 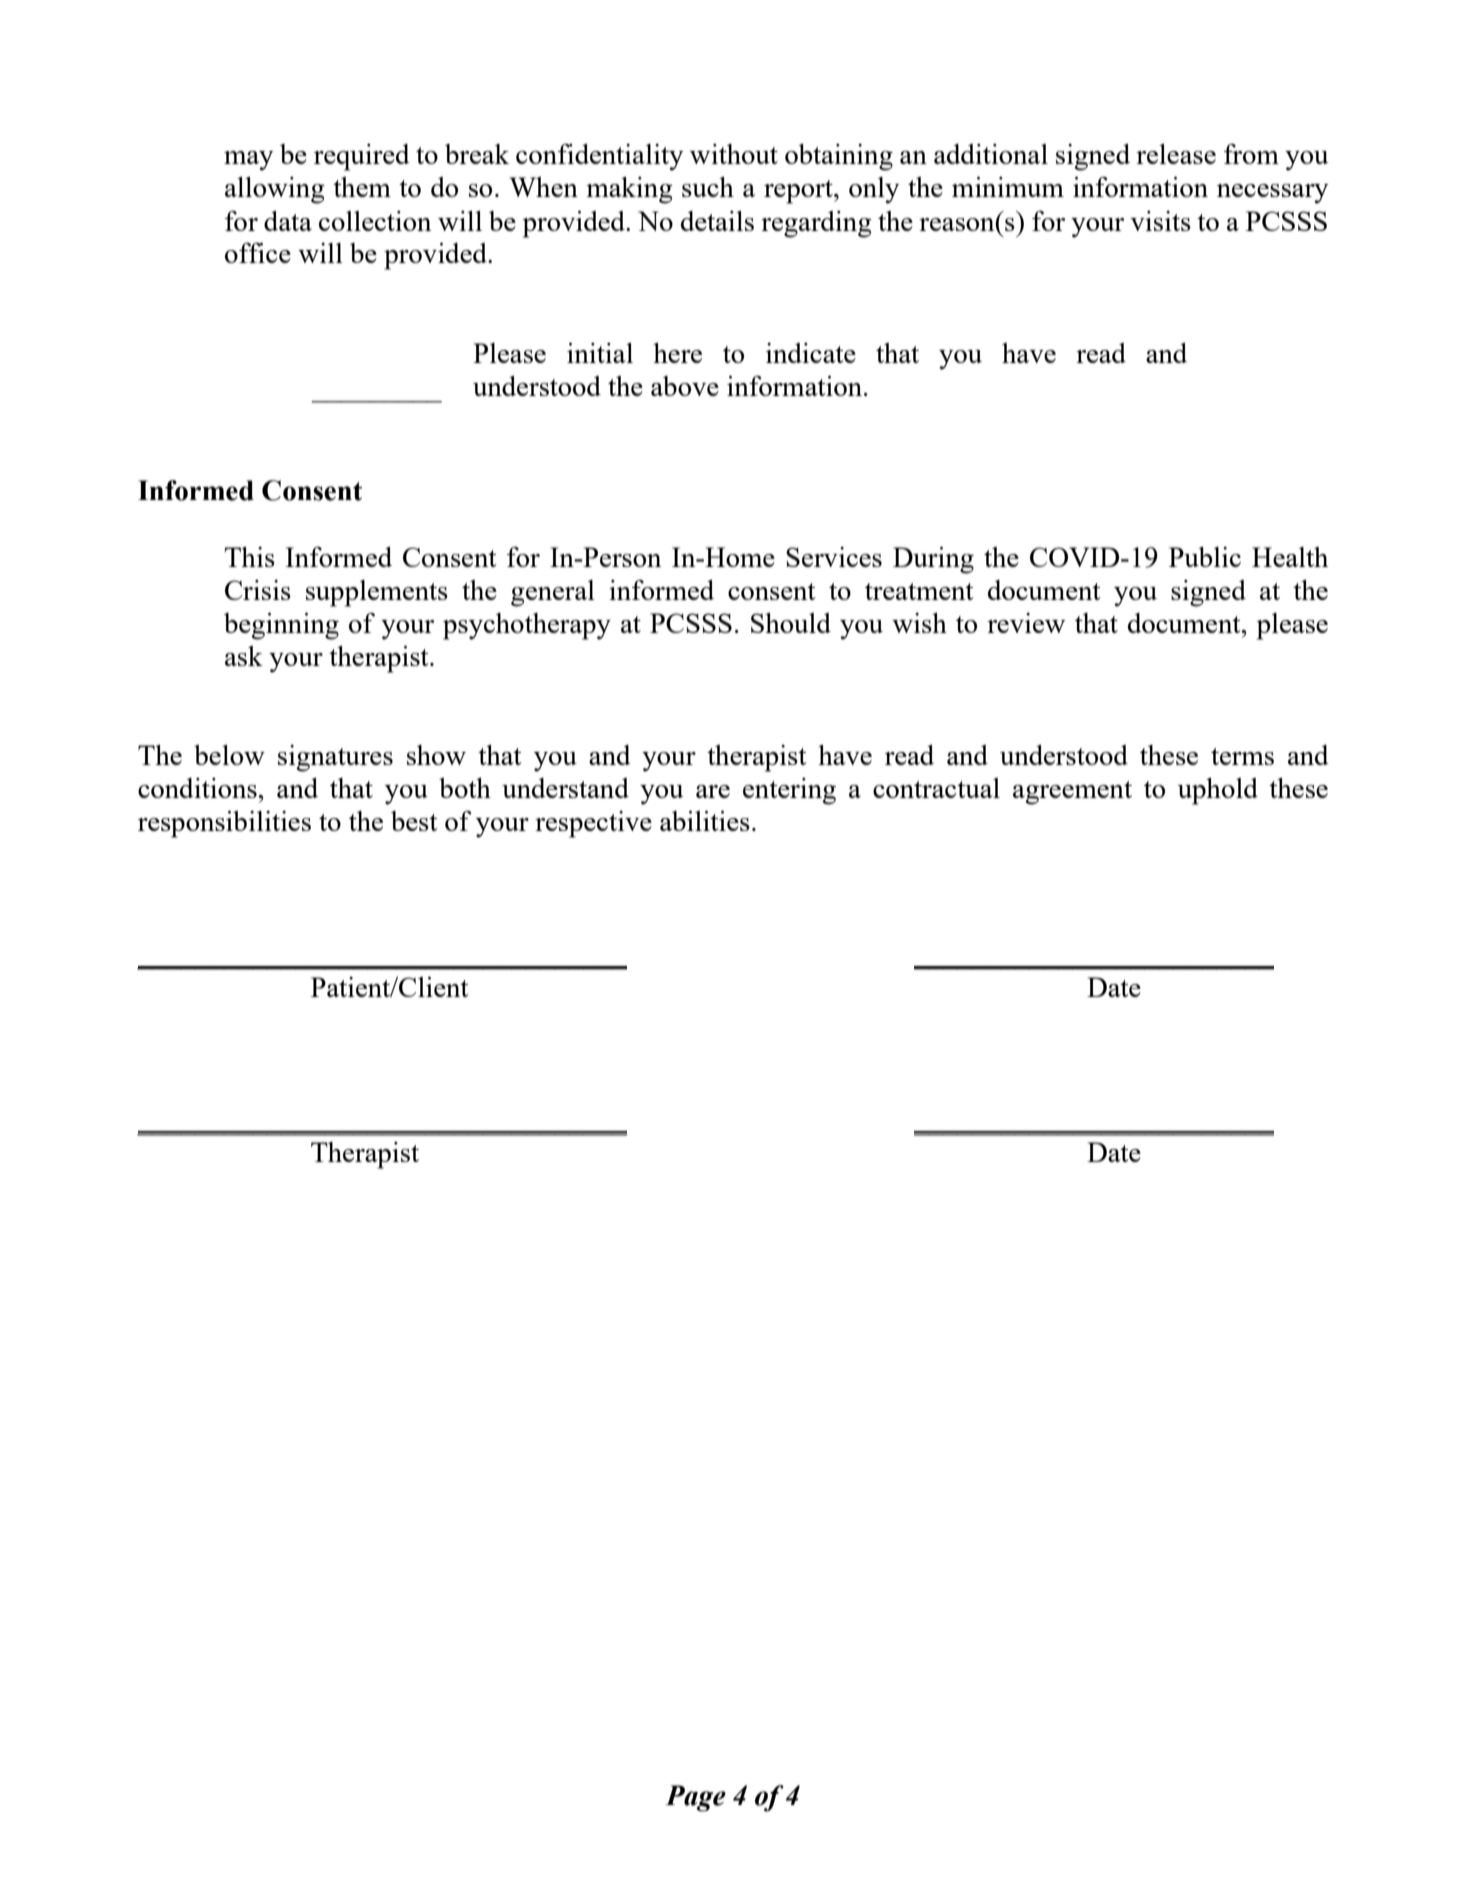 I want to click on terms, so click(x=1242, y=756).
